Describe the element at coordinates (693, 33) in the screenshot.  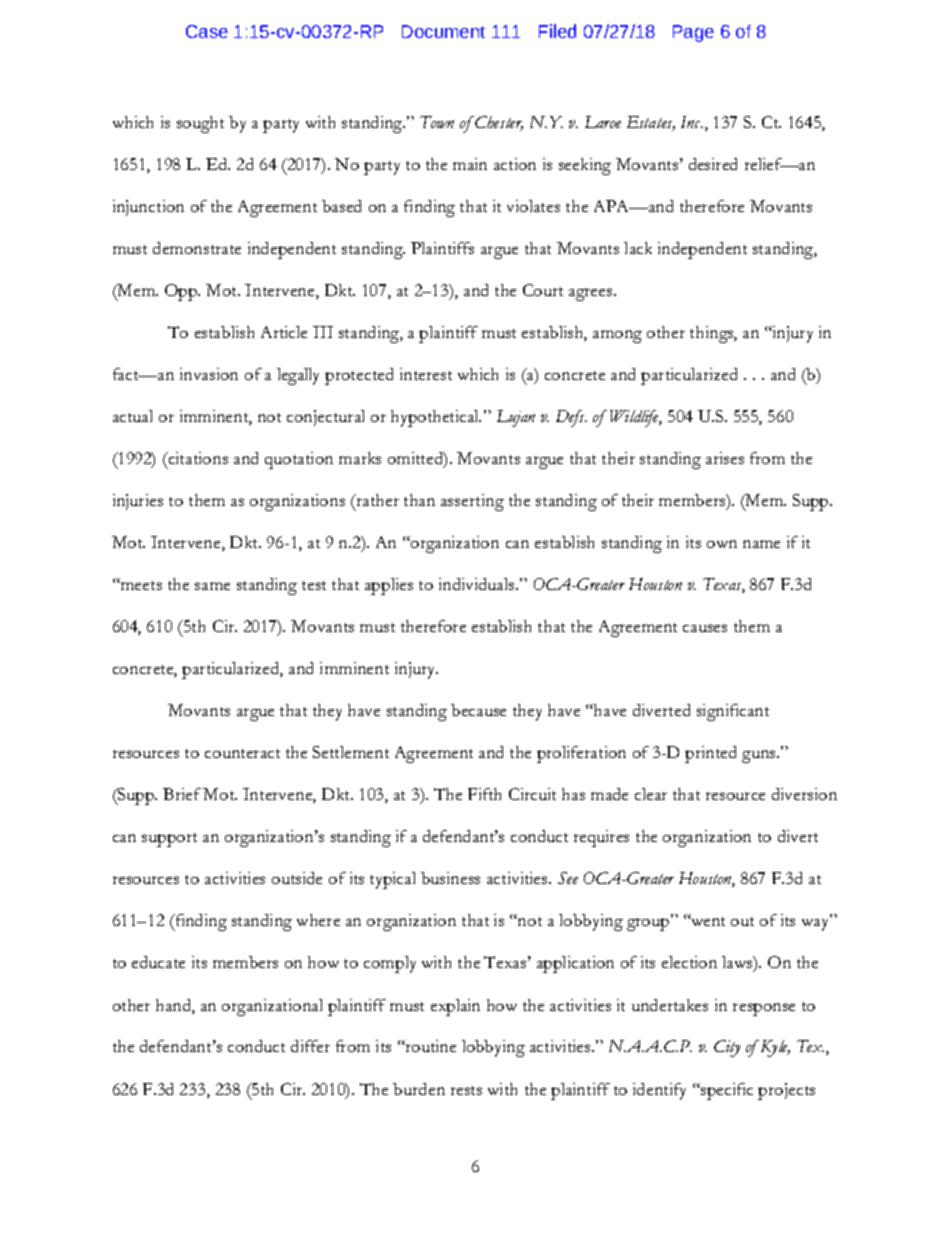
I see `Page` at that location.
